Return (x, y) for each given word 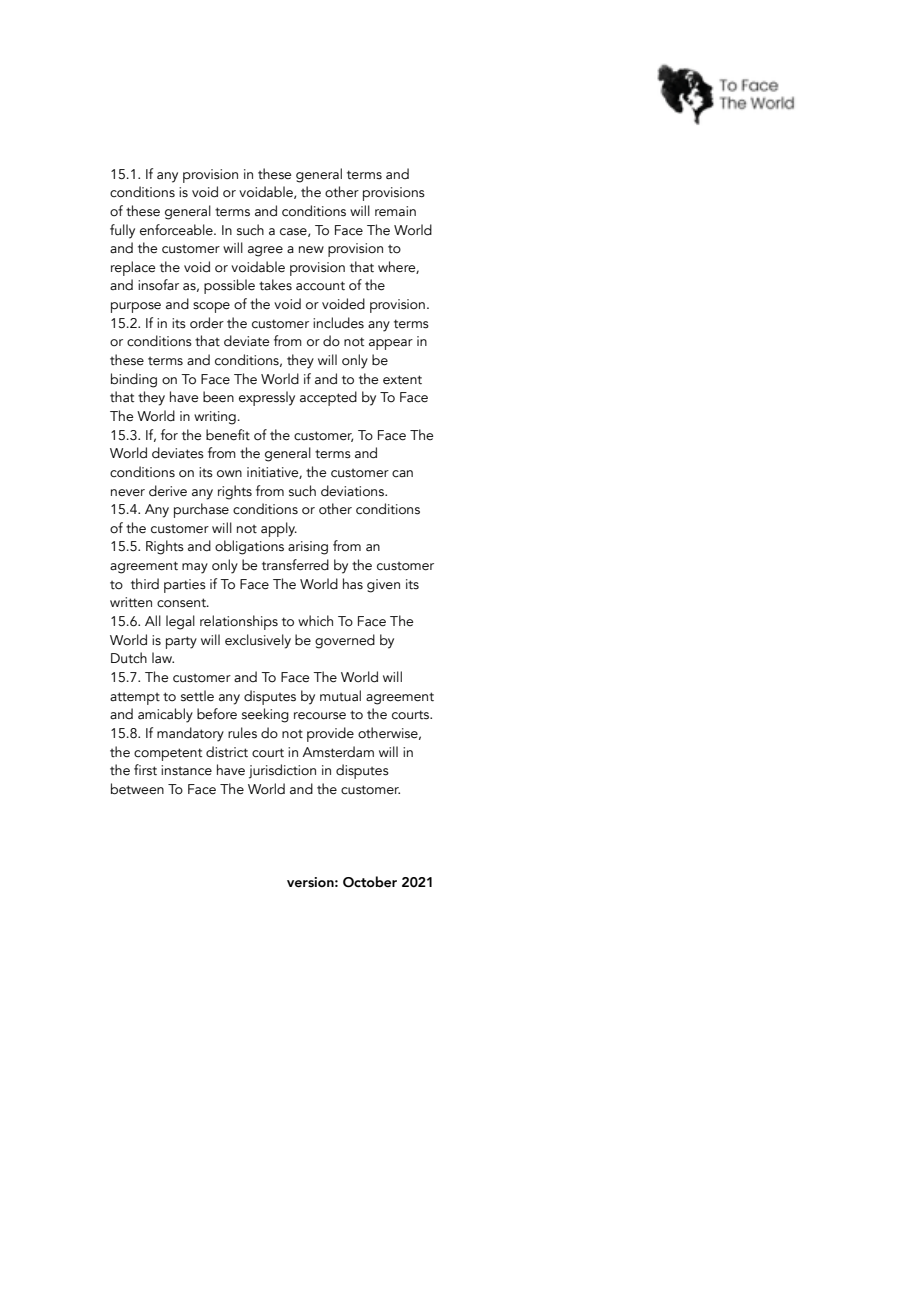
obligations (249, 547)
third (145, 583)
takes (275, 285)
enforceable (177, 230)
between (137, 789)
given (383, 586)
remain (395, 211)
